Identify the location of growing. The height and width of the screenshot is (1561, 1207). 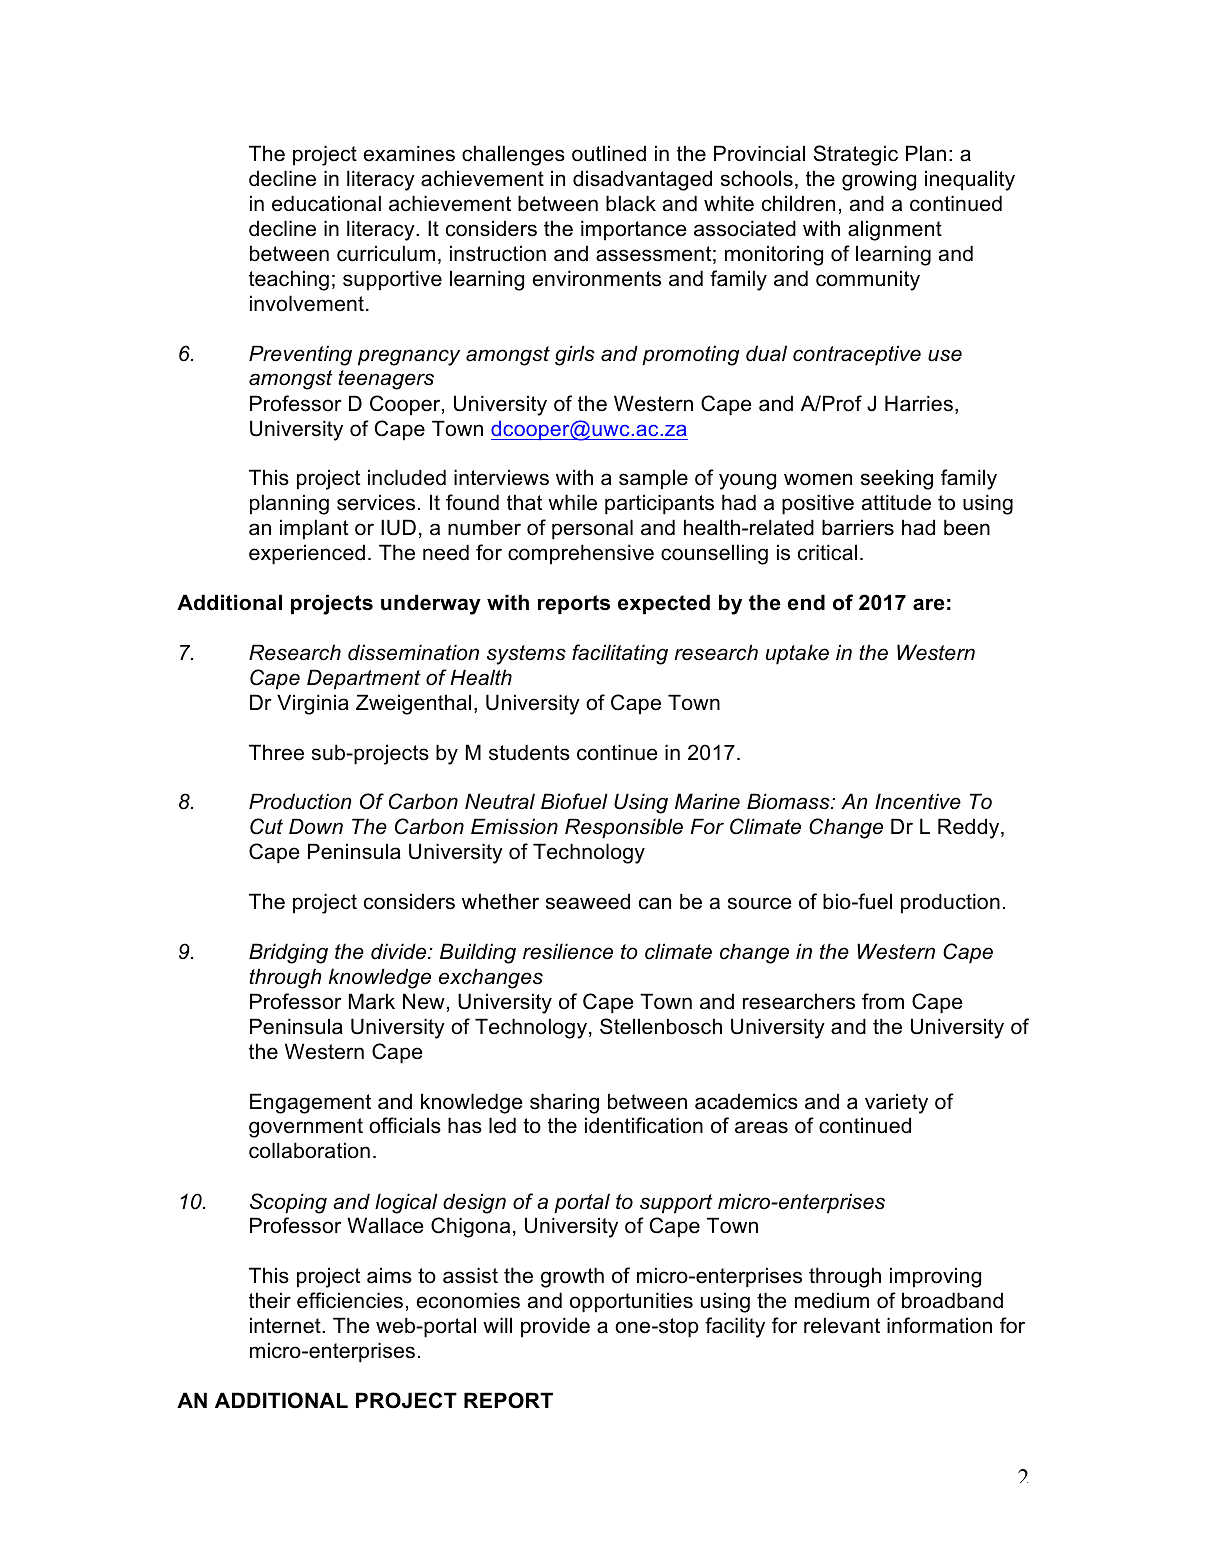
(879, 180).
